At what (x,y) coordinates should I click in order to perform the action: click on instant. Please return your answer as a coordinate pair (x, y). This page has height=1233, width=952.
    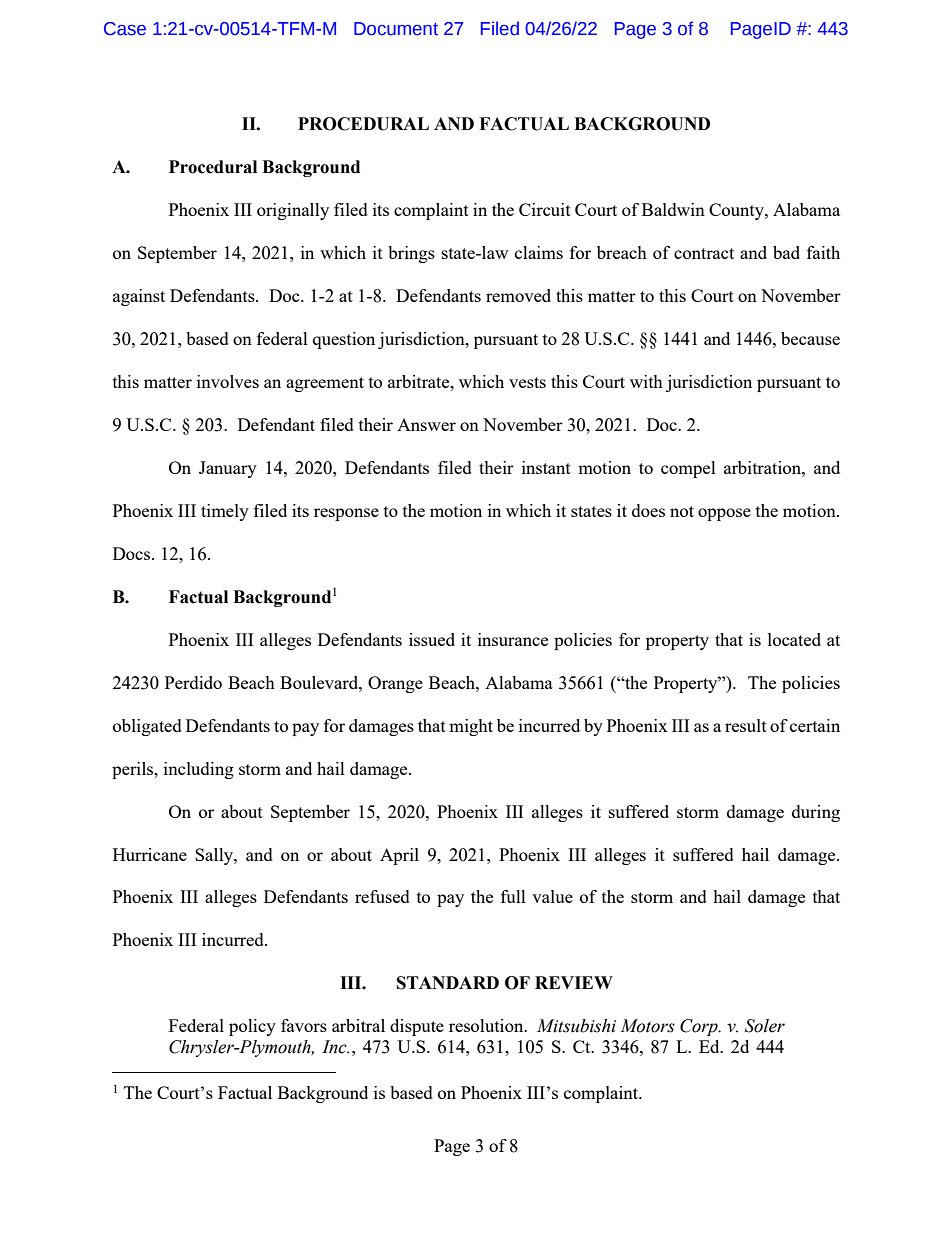
    Looking at the image, I should click on (546, 467).
